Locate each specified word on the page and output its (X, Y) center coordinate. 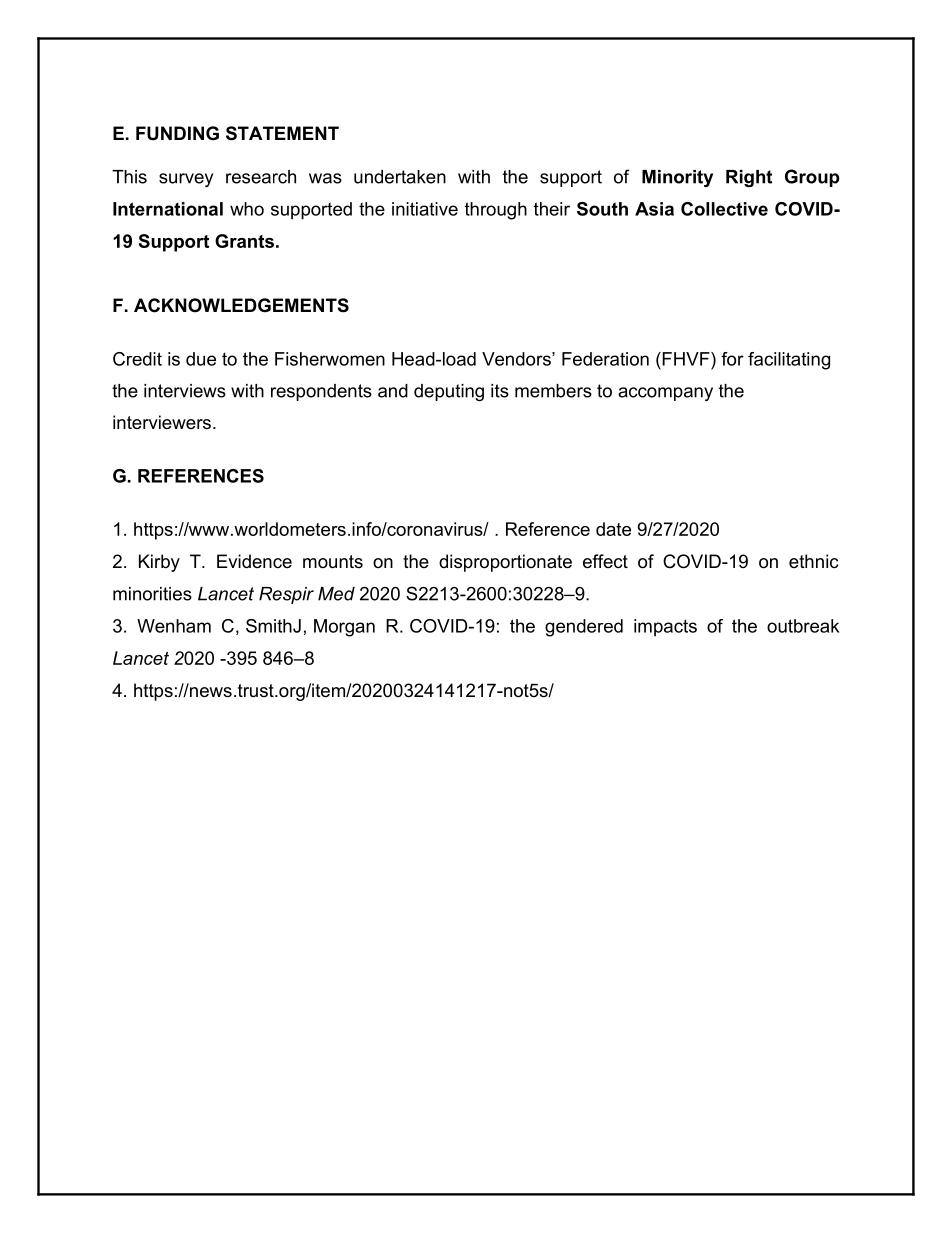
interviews (185, 391)
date (613, 529)
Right (749, 178)
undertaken (400, 177)
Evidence (254, 561)
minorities (152, 594)
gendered (584, 628)
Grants (244, 241)
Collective (724, 209)
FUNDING (177, 133)
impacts (665, 628)
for (732, 359)
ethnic (813, 561)
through (496, 211)
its (500, 391)
